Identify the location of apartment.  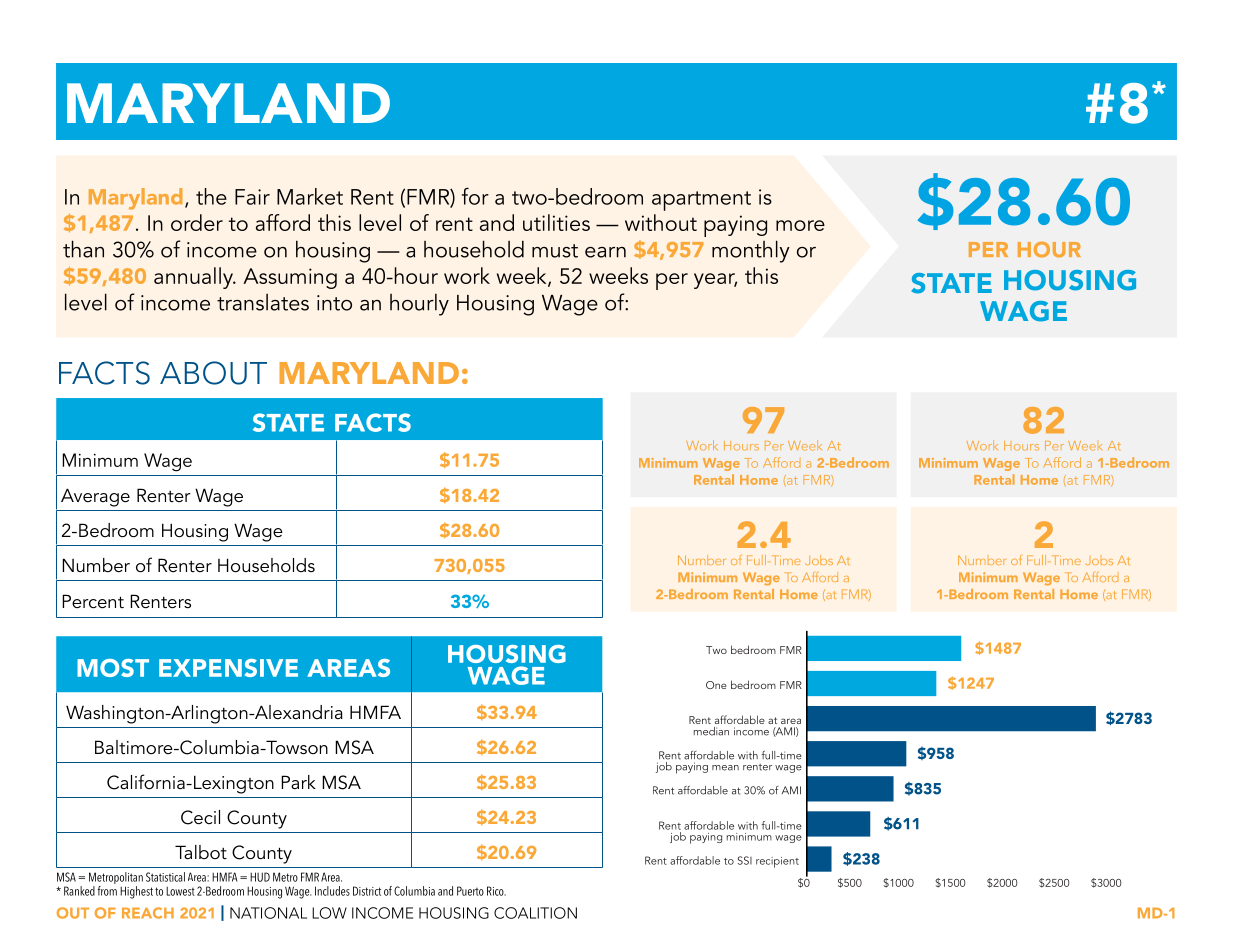
(701, 201).
